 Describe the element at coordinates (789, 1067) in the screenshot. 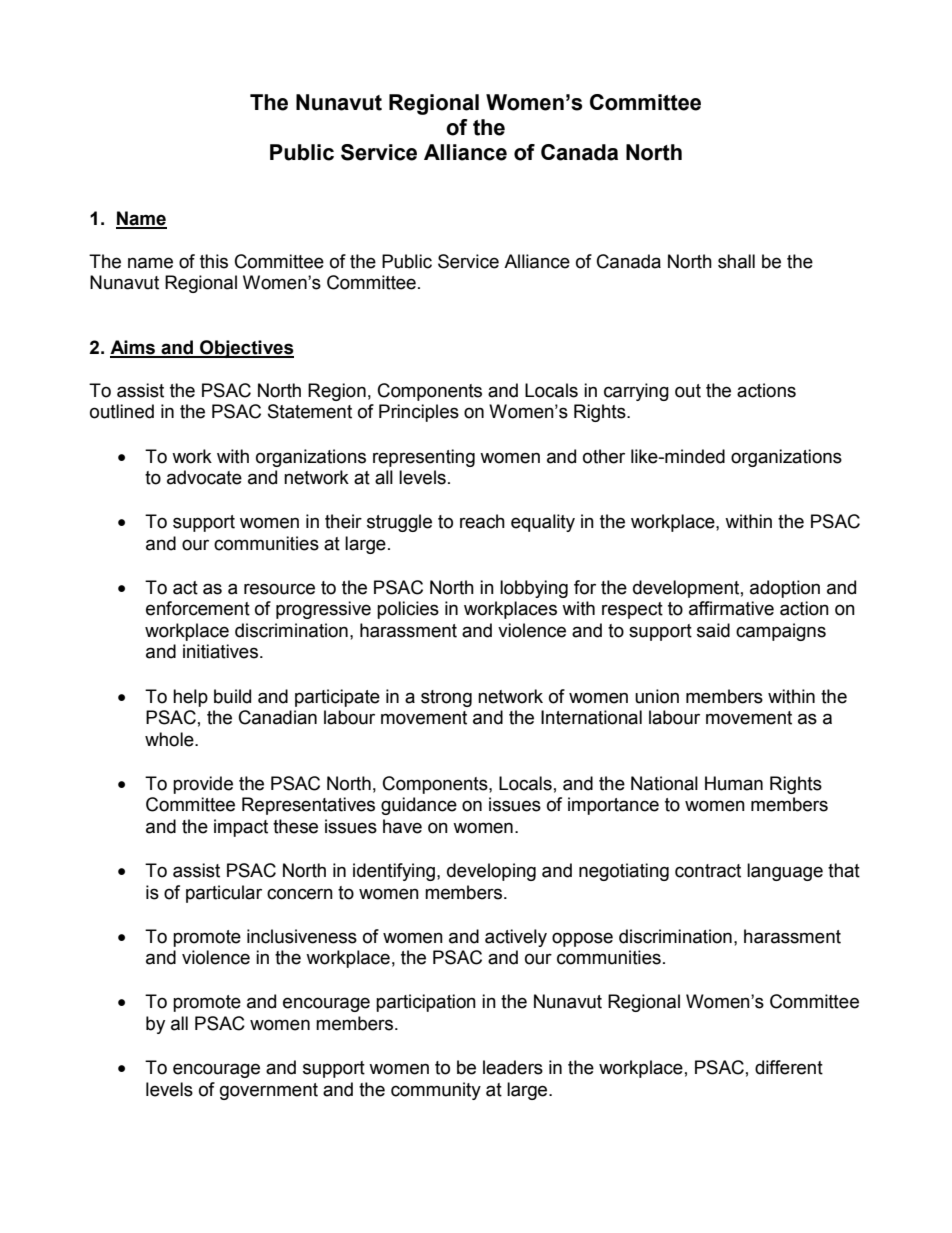

I see `different` at that location.
